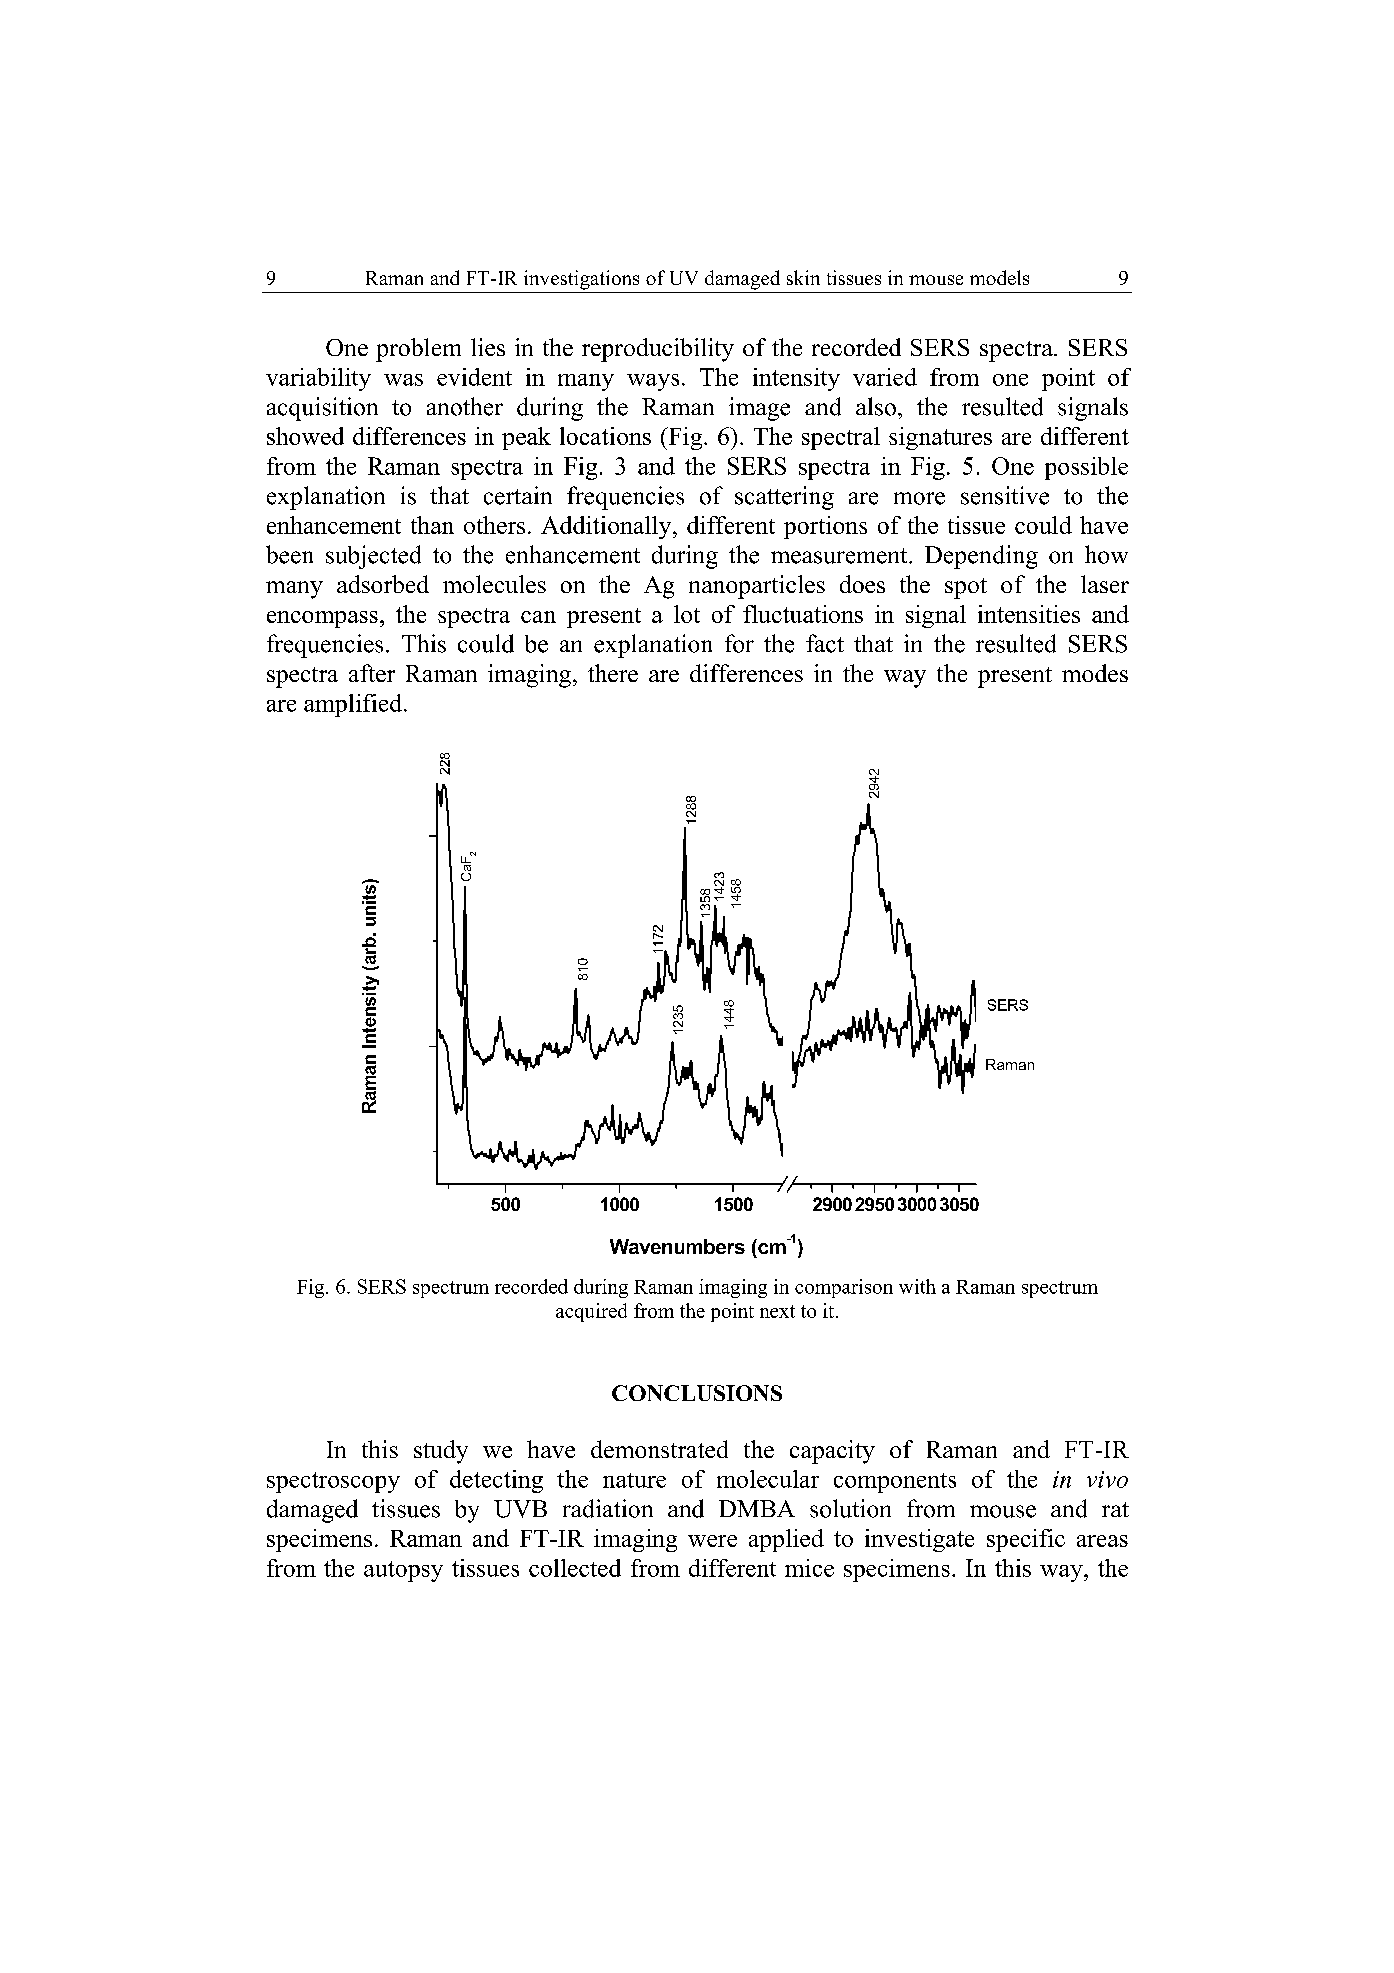 The width and height of the screenshot is (1394, 1973). What do you see at coordinates (354, 705) in the screenshot?
I see `amplified` at bounding box center [354, 705].
